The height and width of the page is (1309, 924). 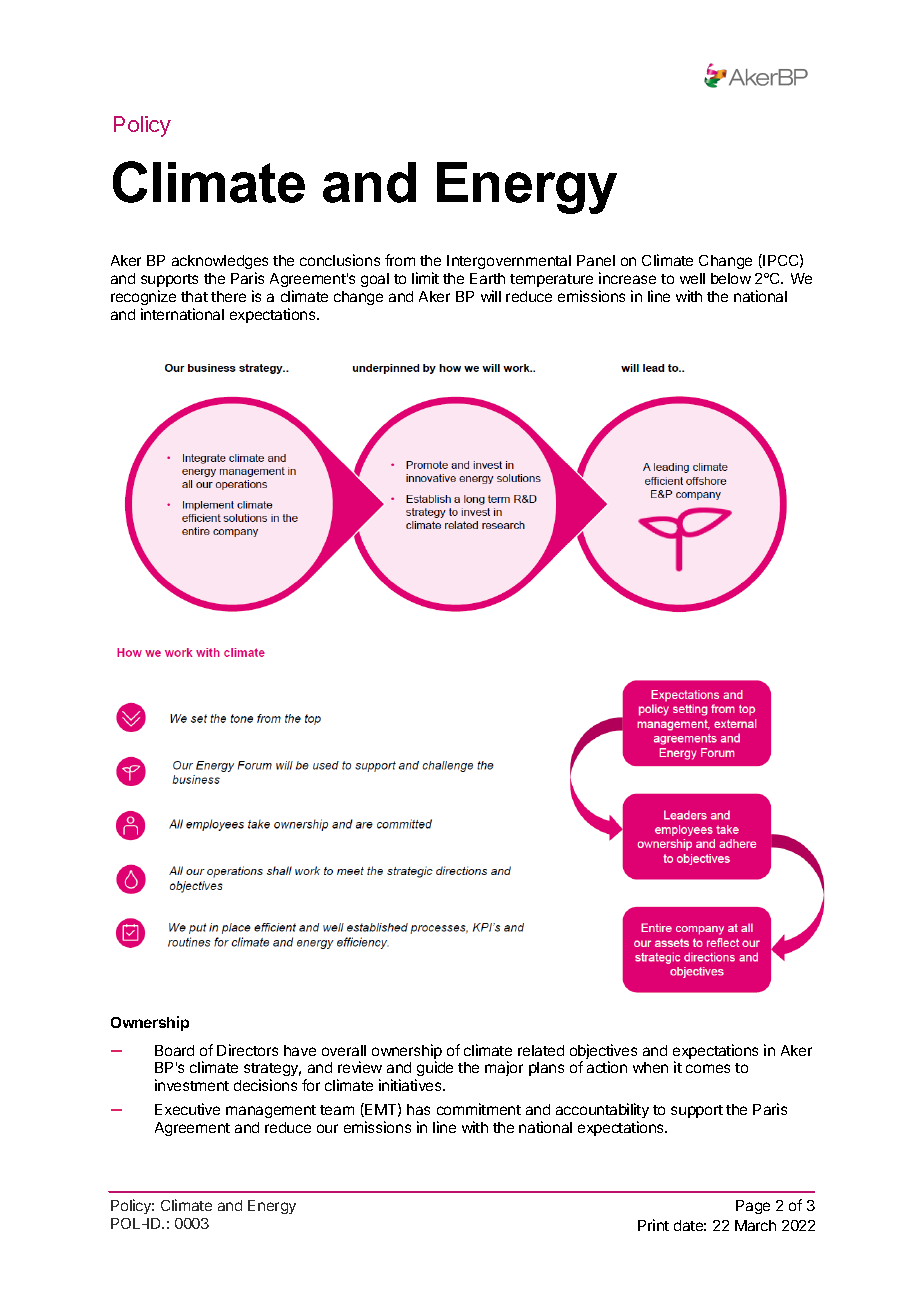 What do you see at coordinates (541, 1050) in the page?
I see `related` at bounding box center [541, 1050].
